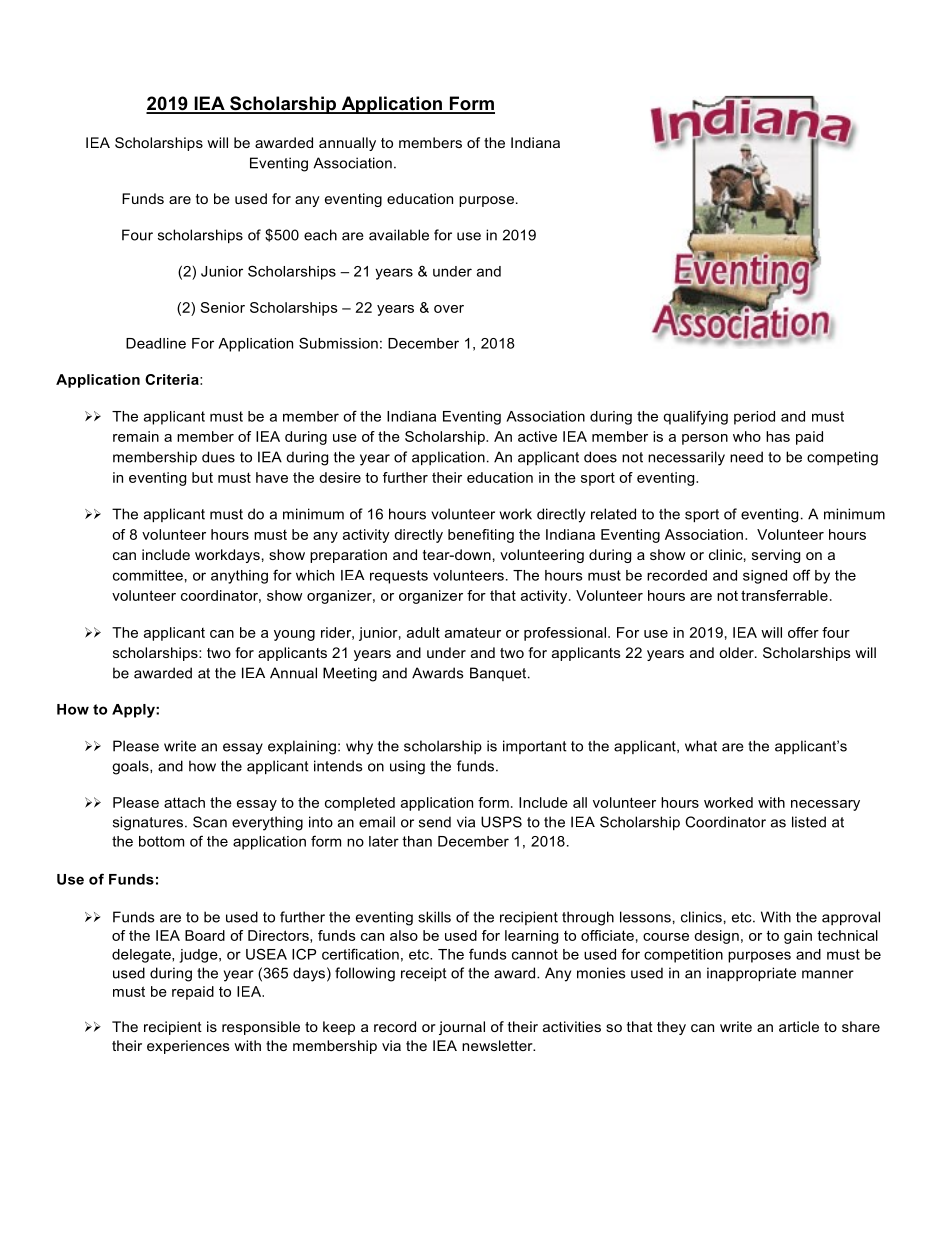 This screenshot has width=952, height=1233. What do you see at coordinates (754, 418) in the screenshot?
I see `period` at bounding box center [754, 418].
